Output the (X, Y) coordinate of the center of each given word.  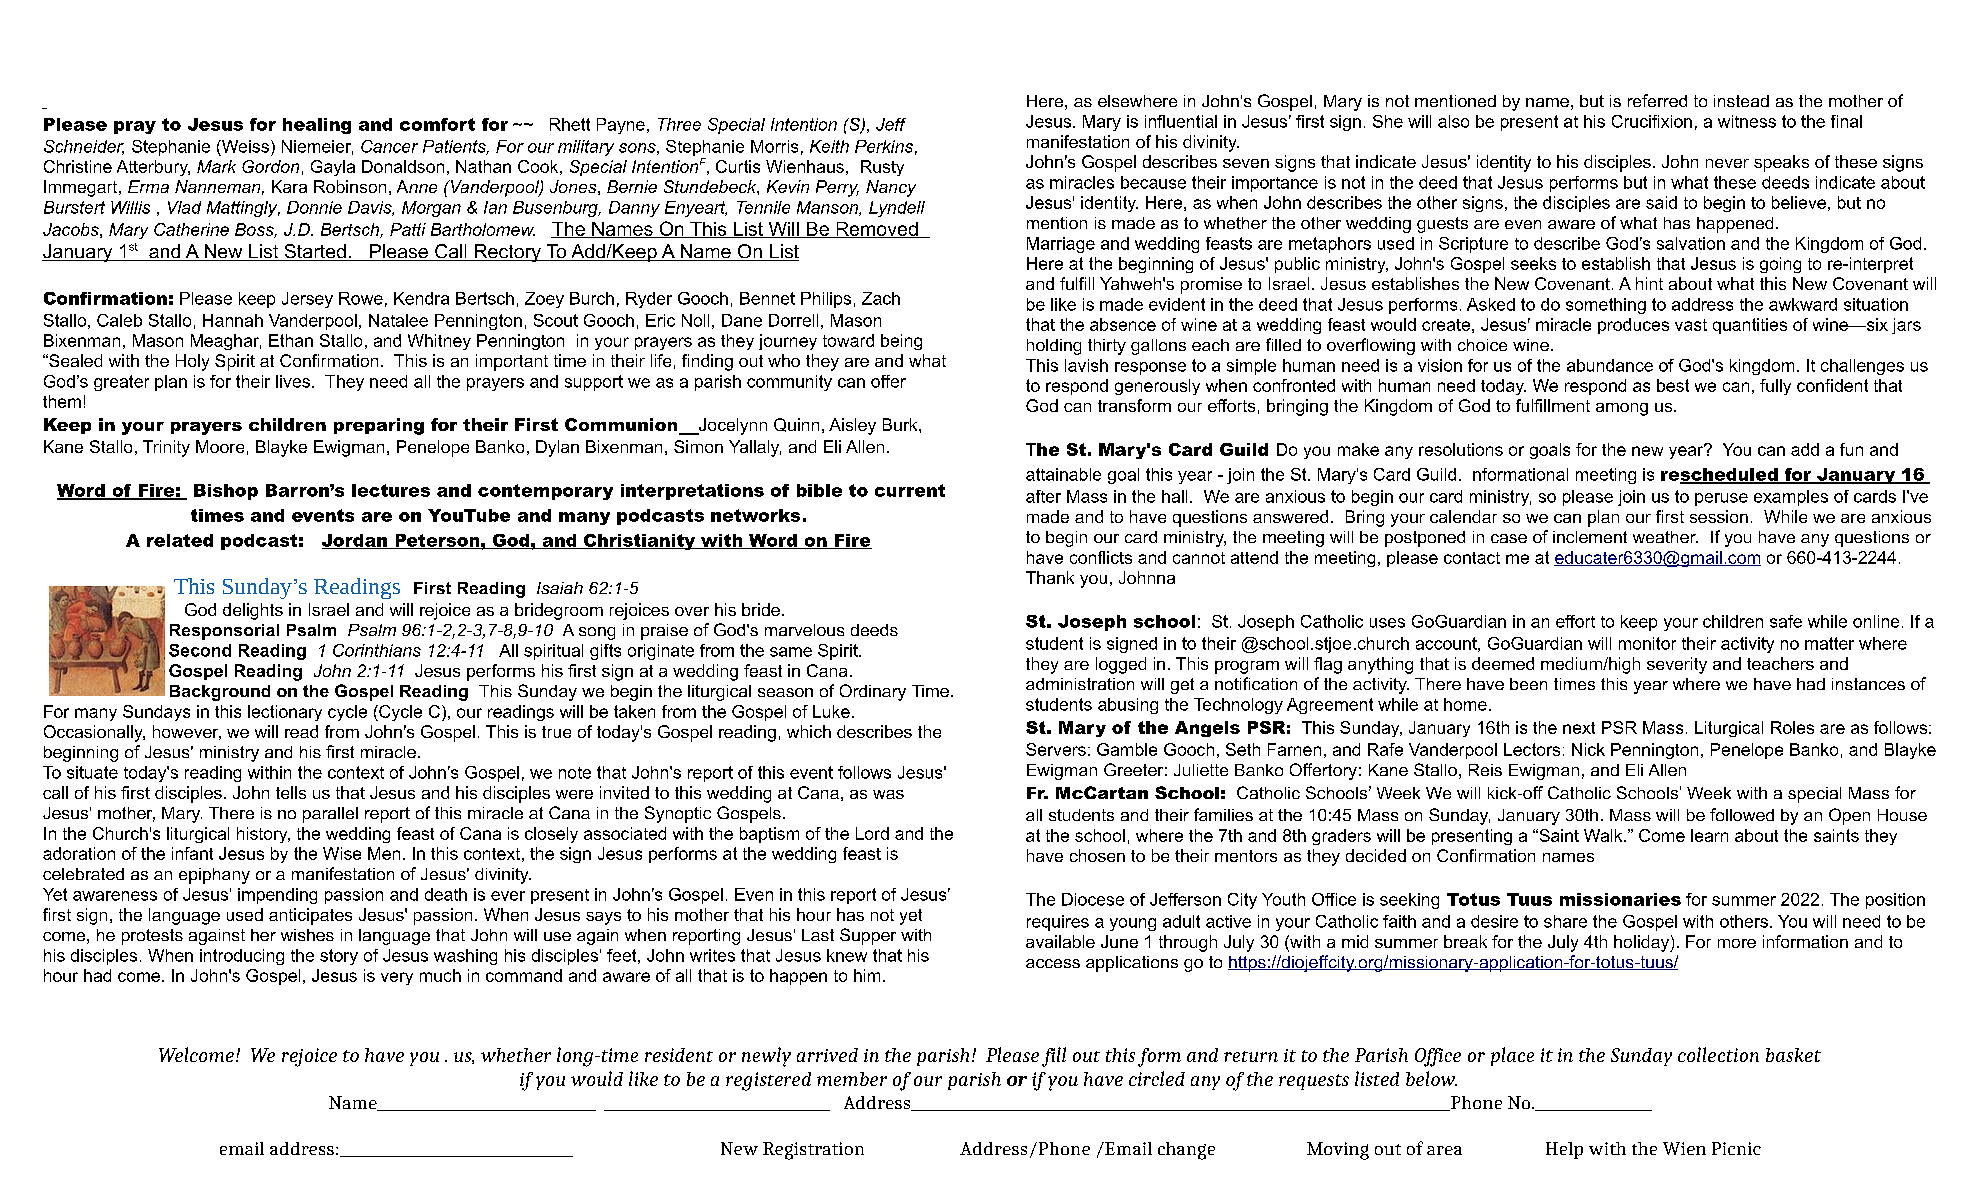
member (852, 1079)
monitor (1647, 643)
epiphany (214, 876)
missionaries (1620, 899)
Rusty (882, 168)
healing (317, 126)
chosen (1097, 855)
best (1673, 385)
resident (679, 1055)
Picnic (1736, 1148)
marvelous (804, 630)
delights (253, 611)
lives (293, 381)
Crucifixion (1652, 121)
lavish (1086, 365)
